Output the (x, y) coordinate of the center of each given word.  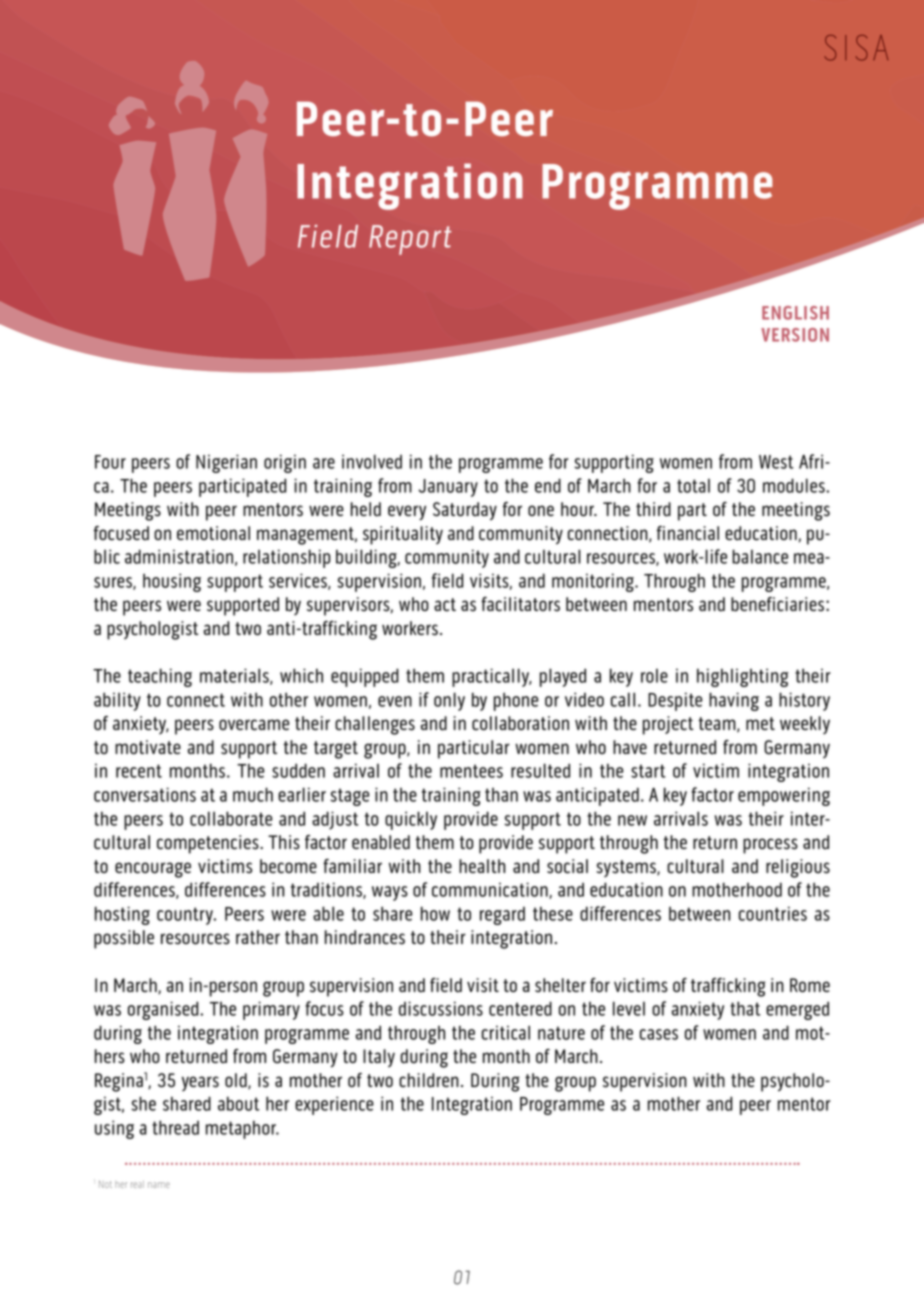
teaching (160, 677)
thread (175, 1127)
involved (372, 461)
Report (410, 240)
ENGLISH (795, 313)
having (734, 701)
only (449, 701)
